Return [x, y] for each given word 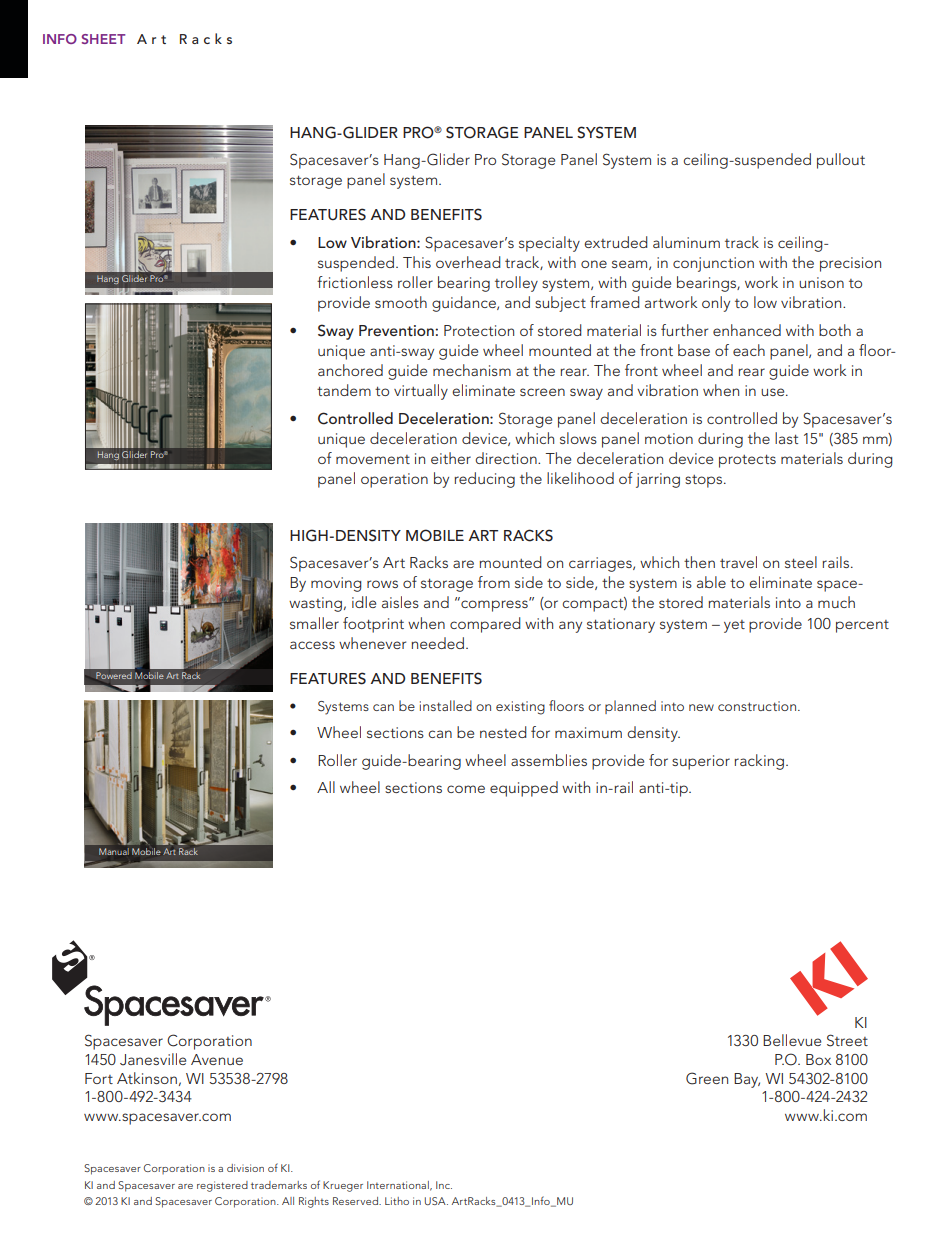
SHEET [103, 39]
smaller [314, 623]
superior [701, 762]
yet [734, 626]
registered [222, 1186]
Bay [747, 1080]
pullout [841, 161]
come [466, 789]
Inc [444, 1185]
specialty [549, 244]
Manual [114, 851]
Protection [479, 330]
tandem [344, 390]
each [749, 350]
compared [485, 625]
